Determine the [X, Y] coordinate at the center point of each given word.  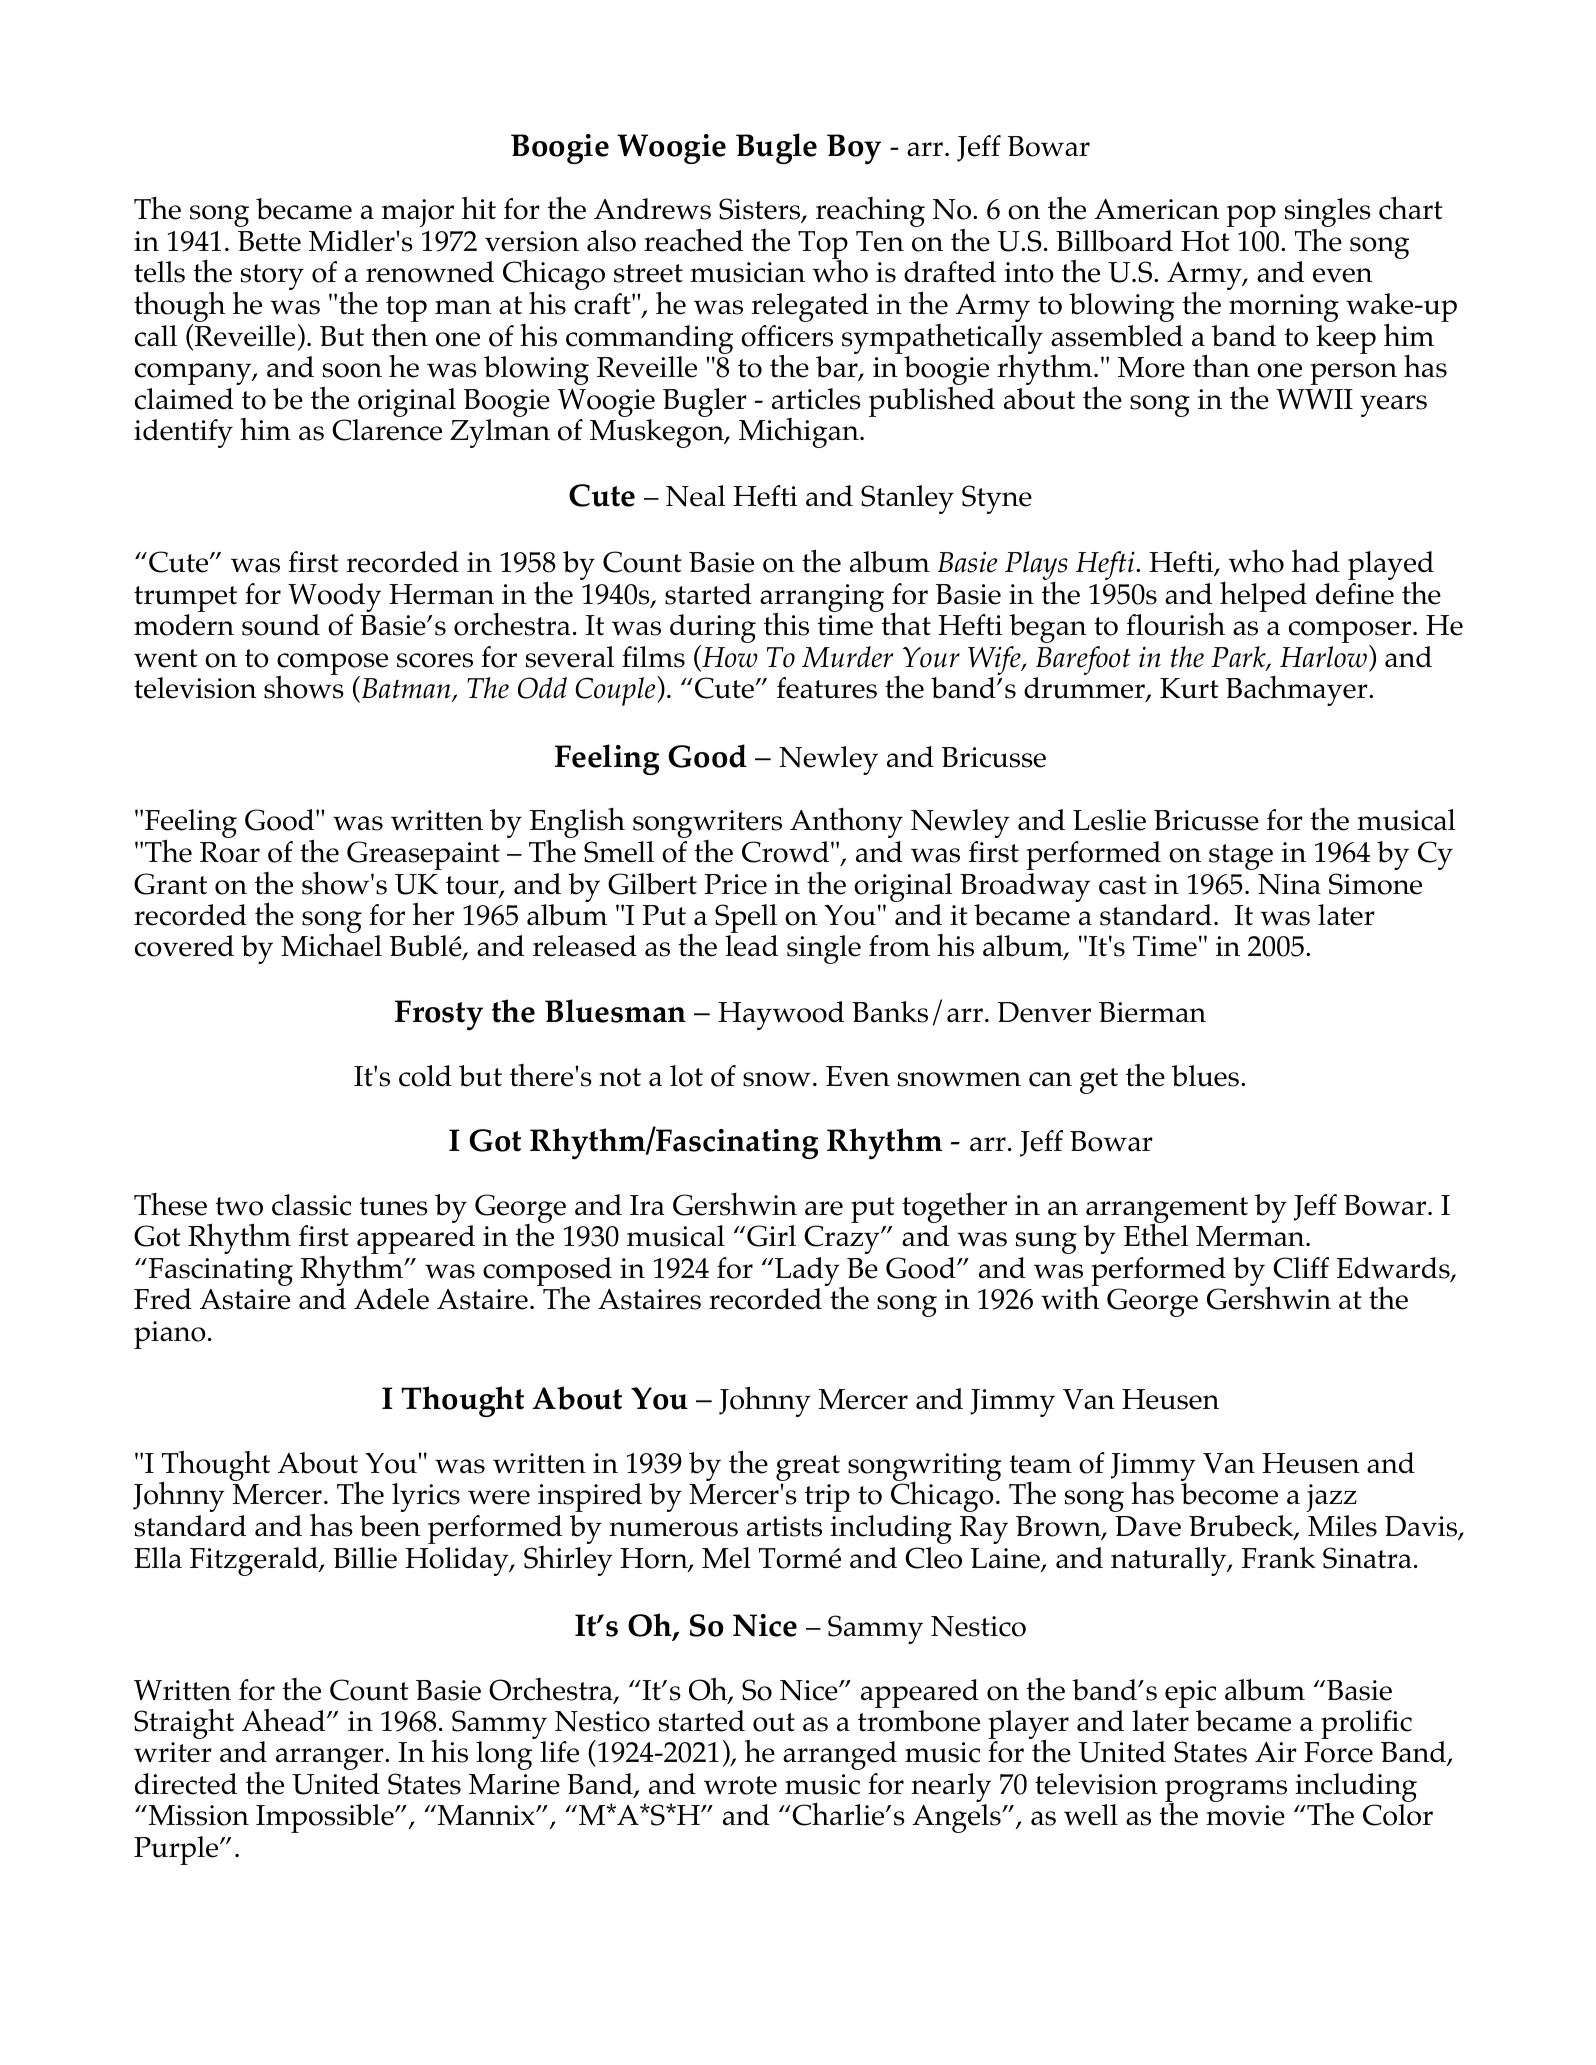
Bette [269, 241]
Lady [808, 1273]
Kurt [1189, 688]
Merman [1251, 1236]
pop [1251, 216]
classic [311, 1205]
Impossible [326, 1818]
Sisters [761, 210]
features [827, 688]
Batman [407, 690]
